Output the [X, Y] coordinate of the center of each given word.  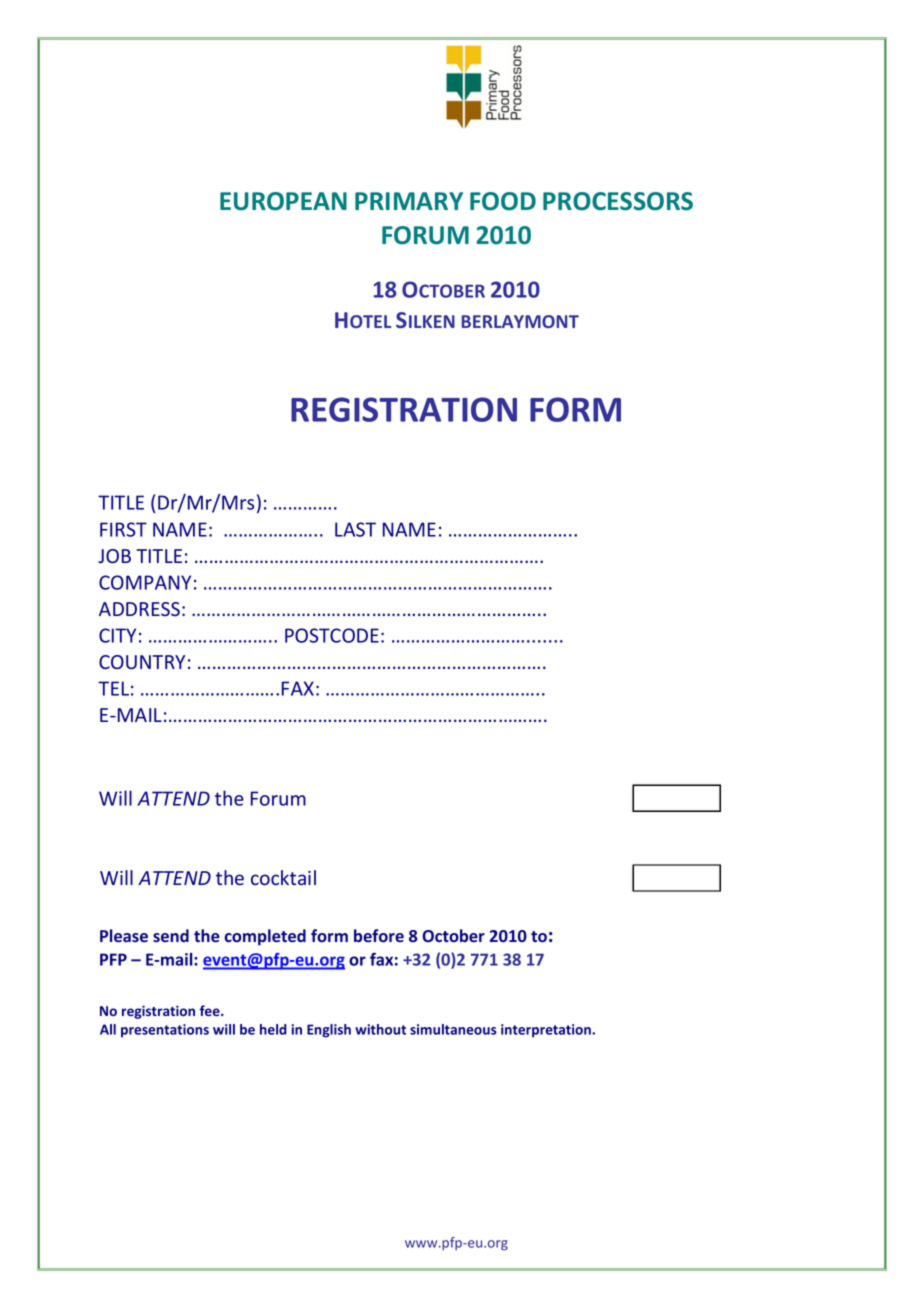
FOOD [503, 201]
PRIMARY [409, 201]
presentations [165, 1030]
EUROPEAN [283, 201]
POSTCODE [332, 635]
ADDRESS [139, 609]
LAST [355, 529]
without [380, 1029]
